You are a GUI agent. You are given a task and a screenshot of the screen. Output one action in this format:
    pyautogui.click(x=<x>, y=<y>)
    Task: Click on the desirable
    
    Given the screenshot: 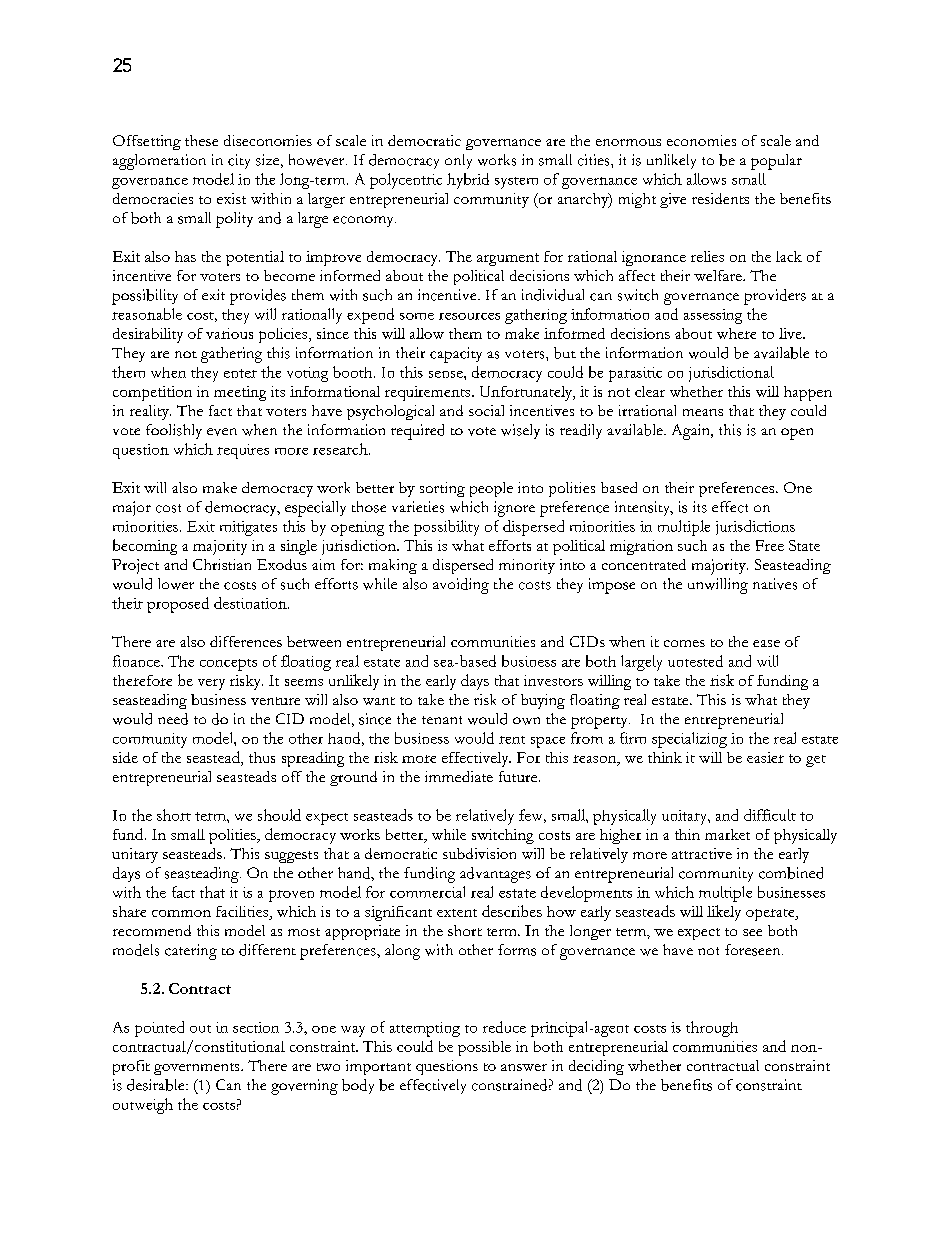 What is the action you would take?
    pyautogui.click(x=157, y=1085)
